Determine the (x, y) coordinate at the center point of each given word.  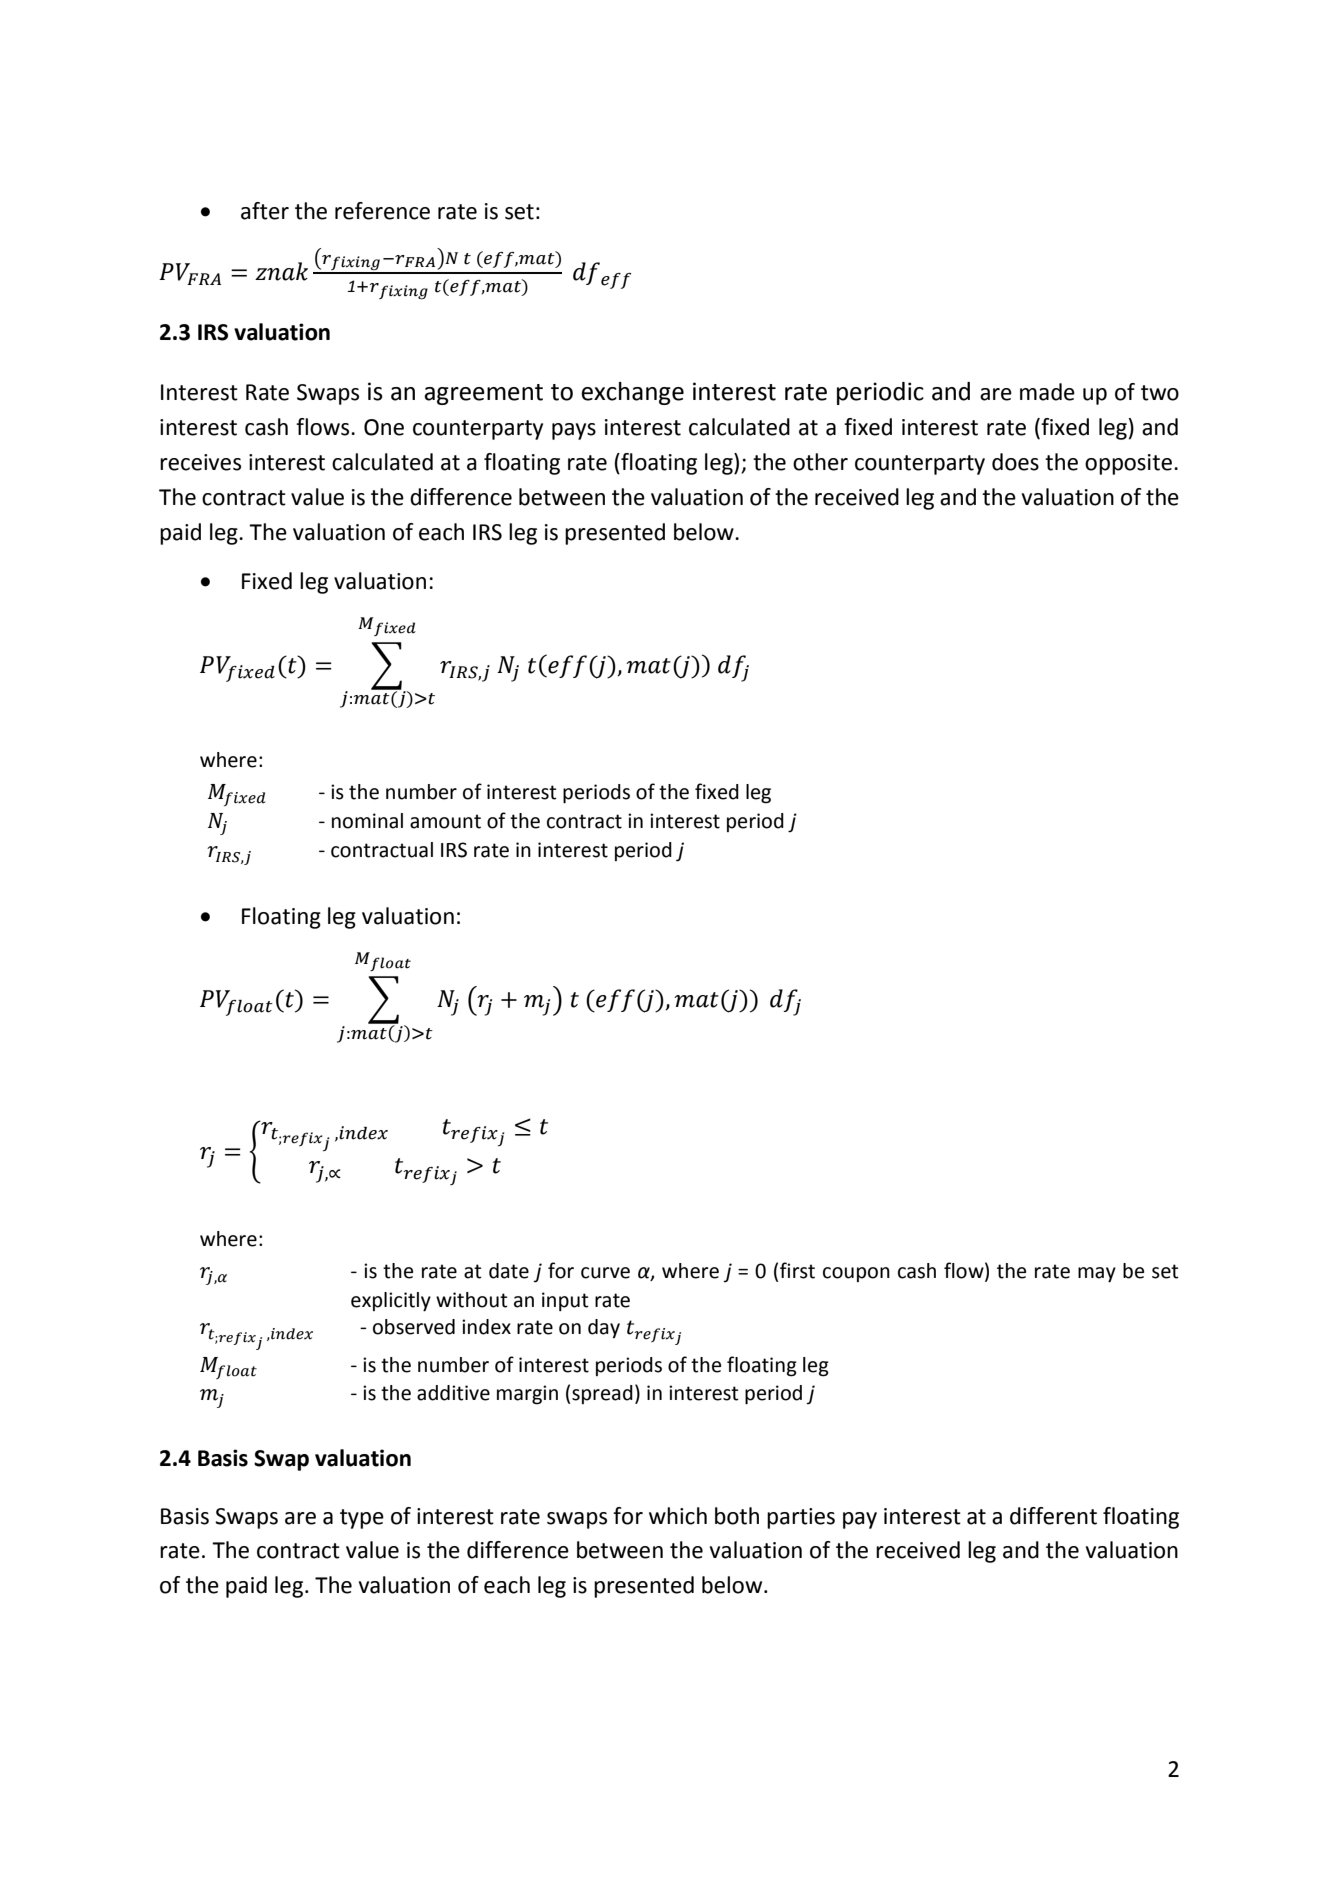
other (820, 462)
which (678, 1516)
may (1097, 1275)
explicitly (391, 1302)
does (1015, 462)
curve (605, 1273)
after (265, 211)
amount (445, 821)
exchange (632, 393)
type (362, 1519)
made (1047, 392)
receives (200, 462)
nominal (367, 821)
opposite (1128, 464)
